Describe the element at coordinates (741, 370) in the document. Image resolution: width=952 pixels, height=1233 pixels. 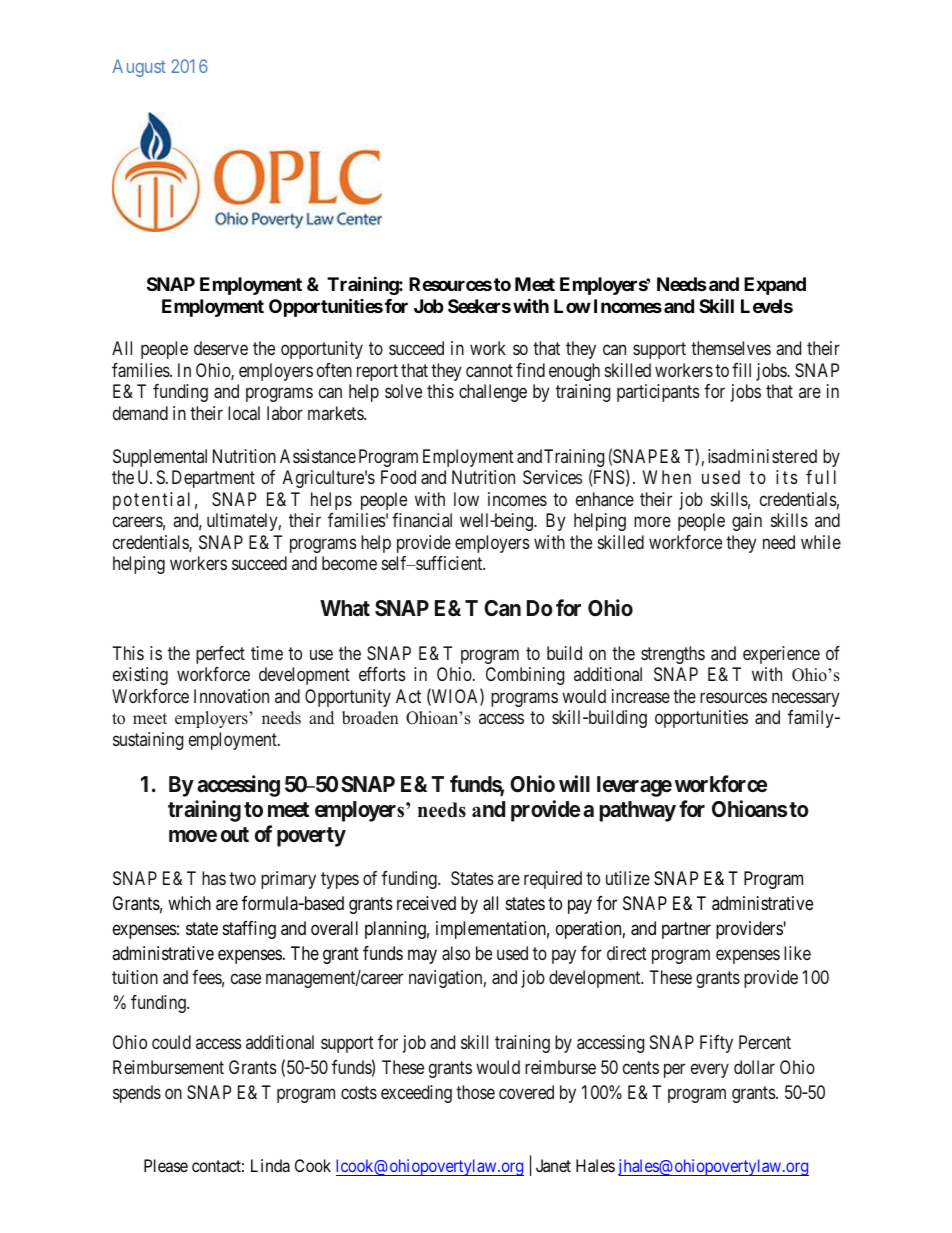
I see `fill` at that location.
